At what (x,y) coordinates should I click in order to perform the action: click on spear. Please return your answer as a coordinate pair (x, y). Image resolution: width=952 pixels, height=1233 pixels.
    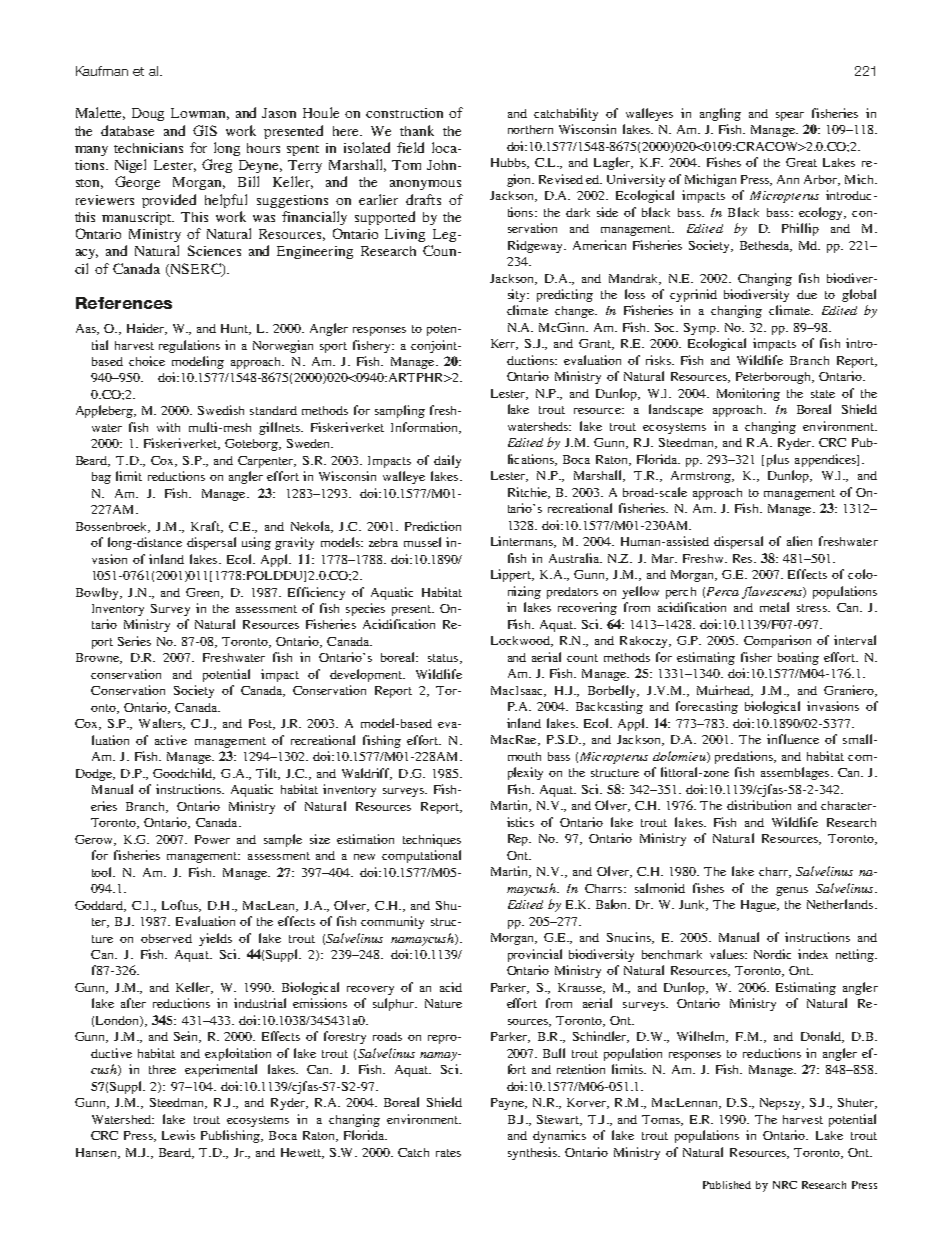
    Looking at the image, I should click on (790, 116).
